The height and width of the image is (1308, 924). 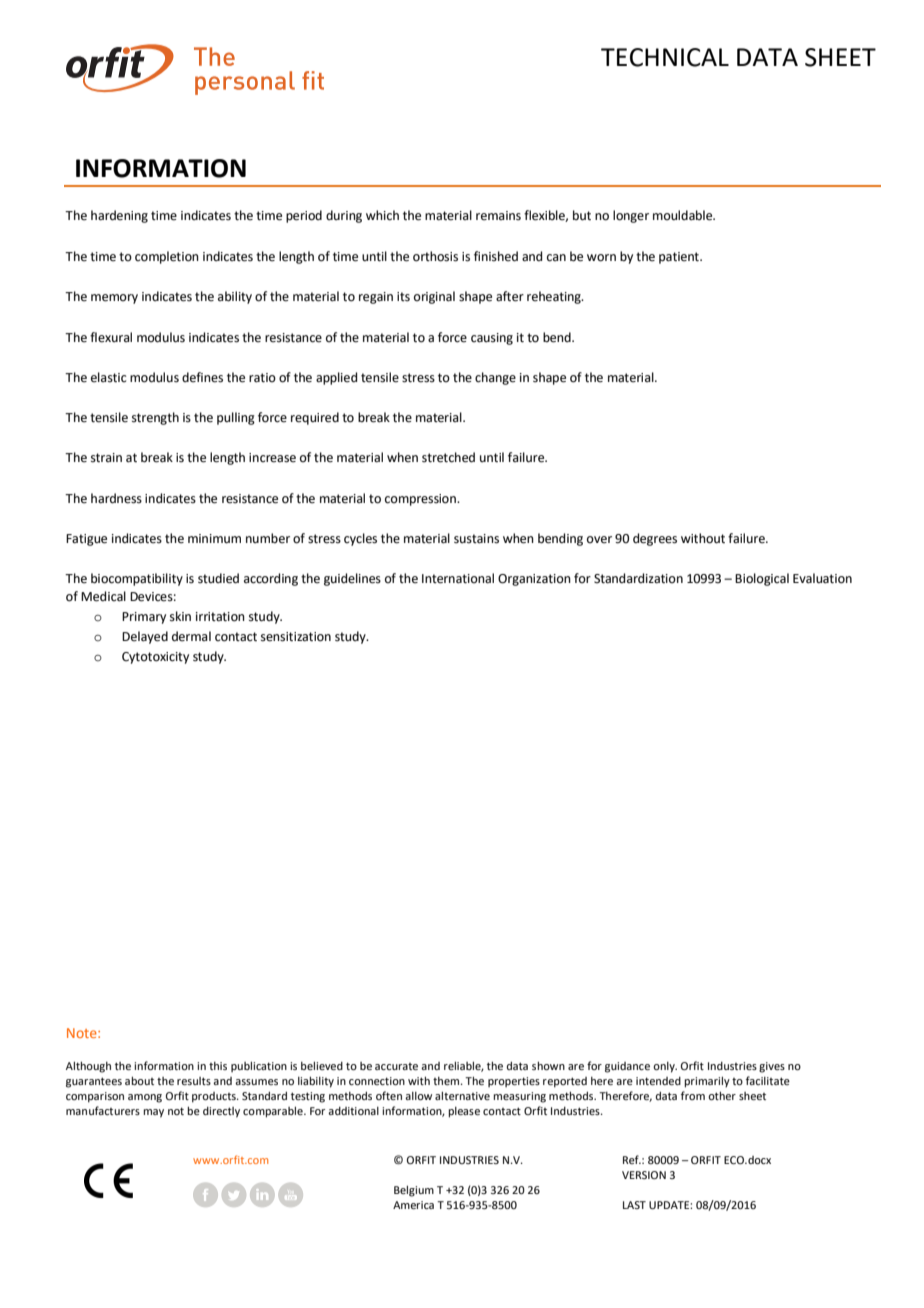 I want to click on TECHNICAL, so click(x=665, y=57).
